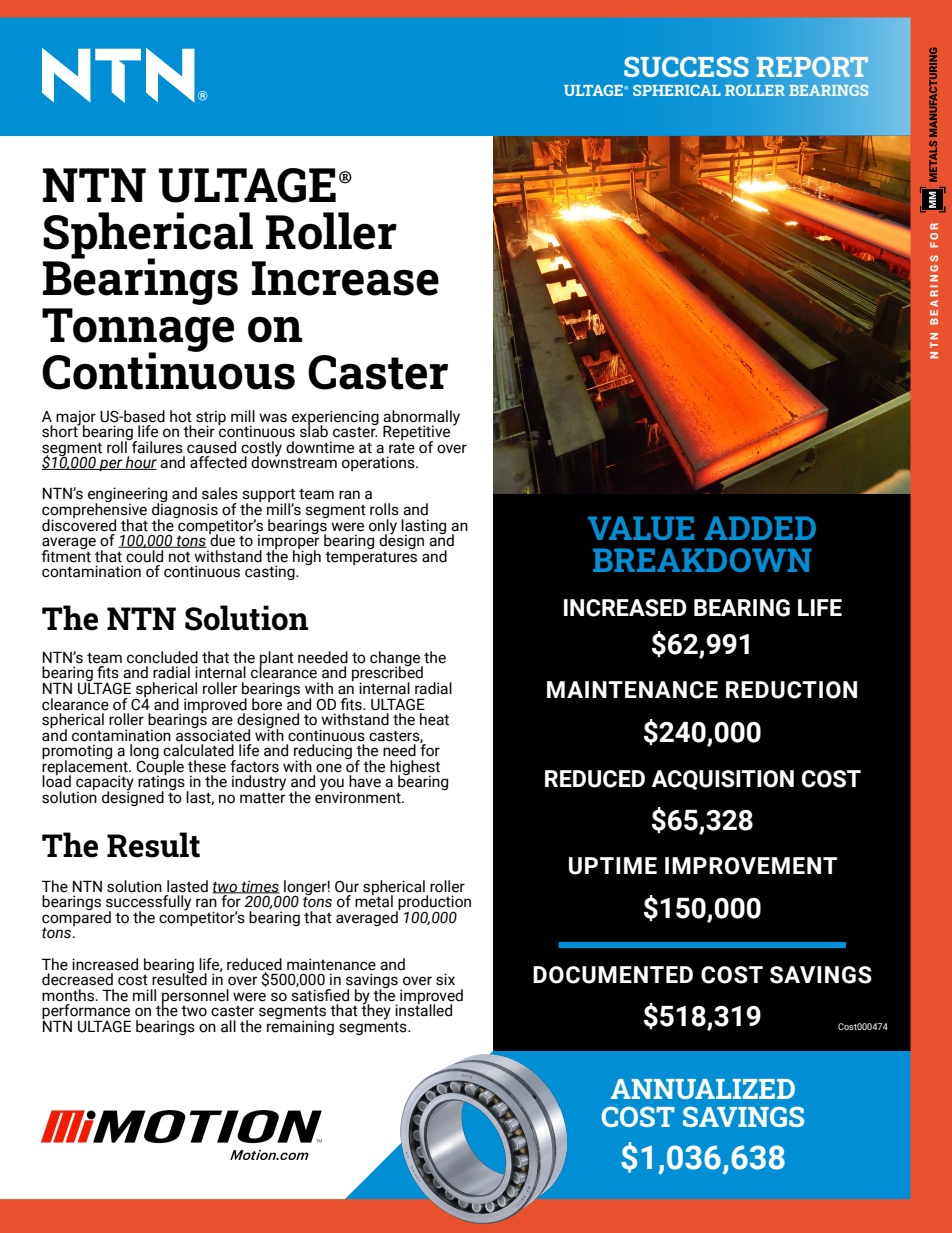  I want to click on ADDED, so click(760, 528).
